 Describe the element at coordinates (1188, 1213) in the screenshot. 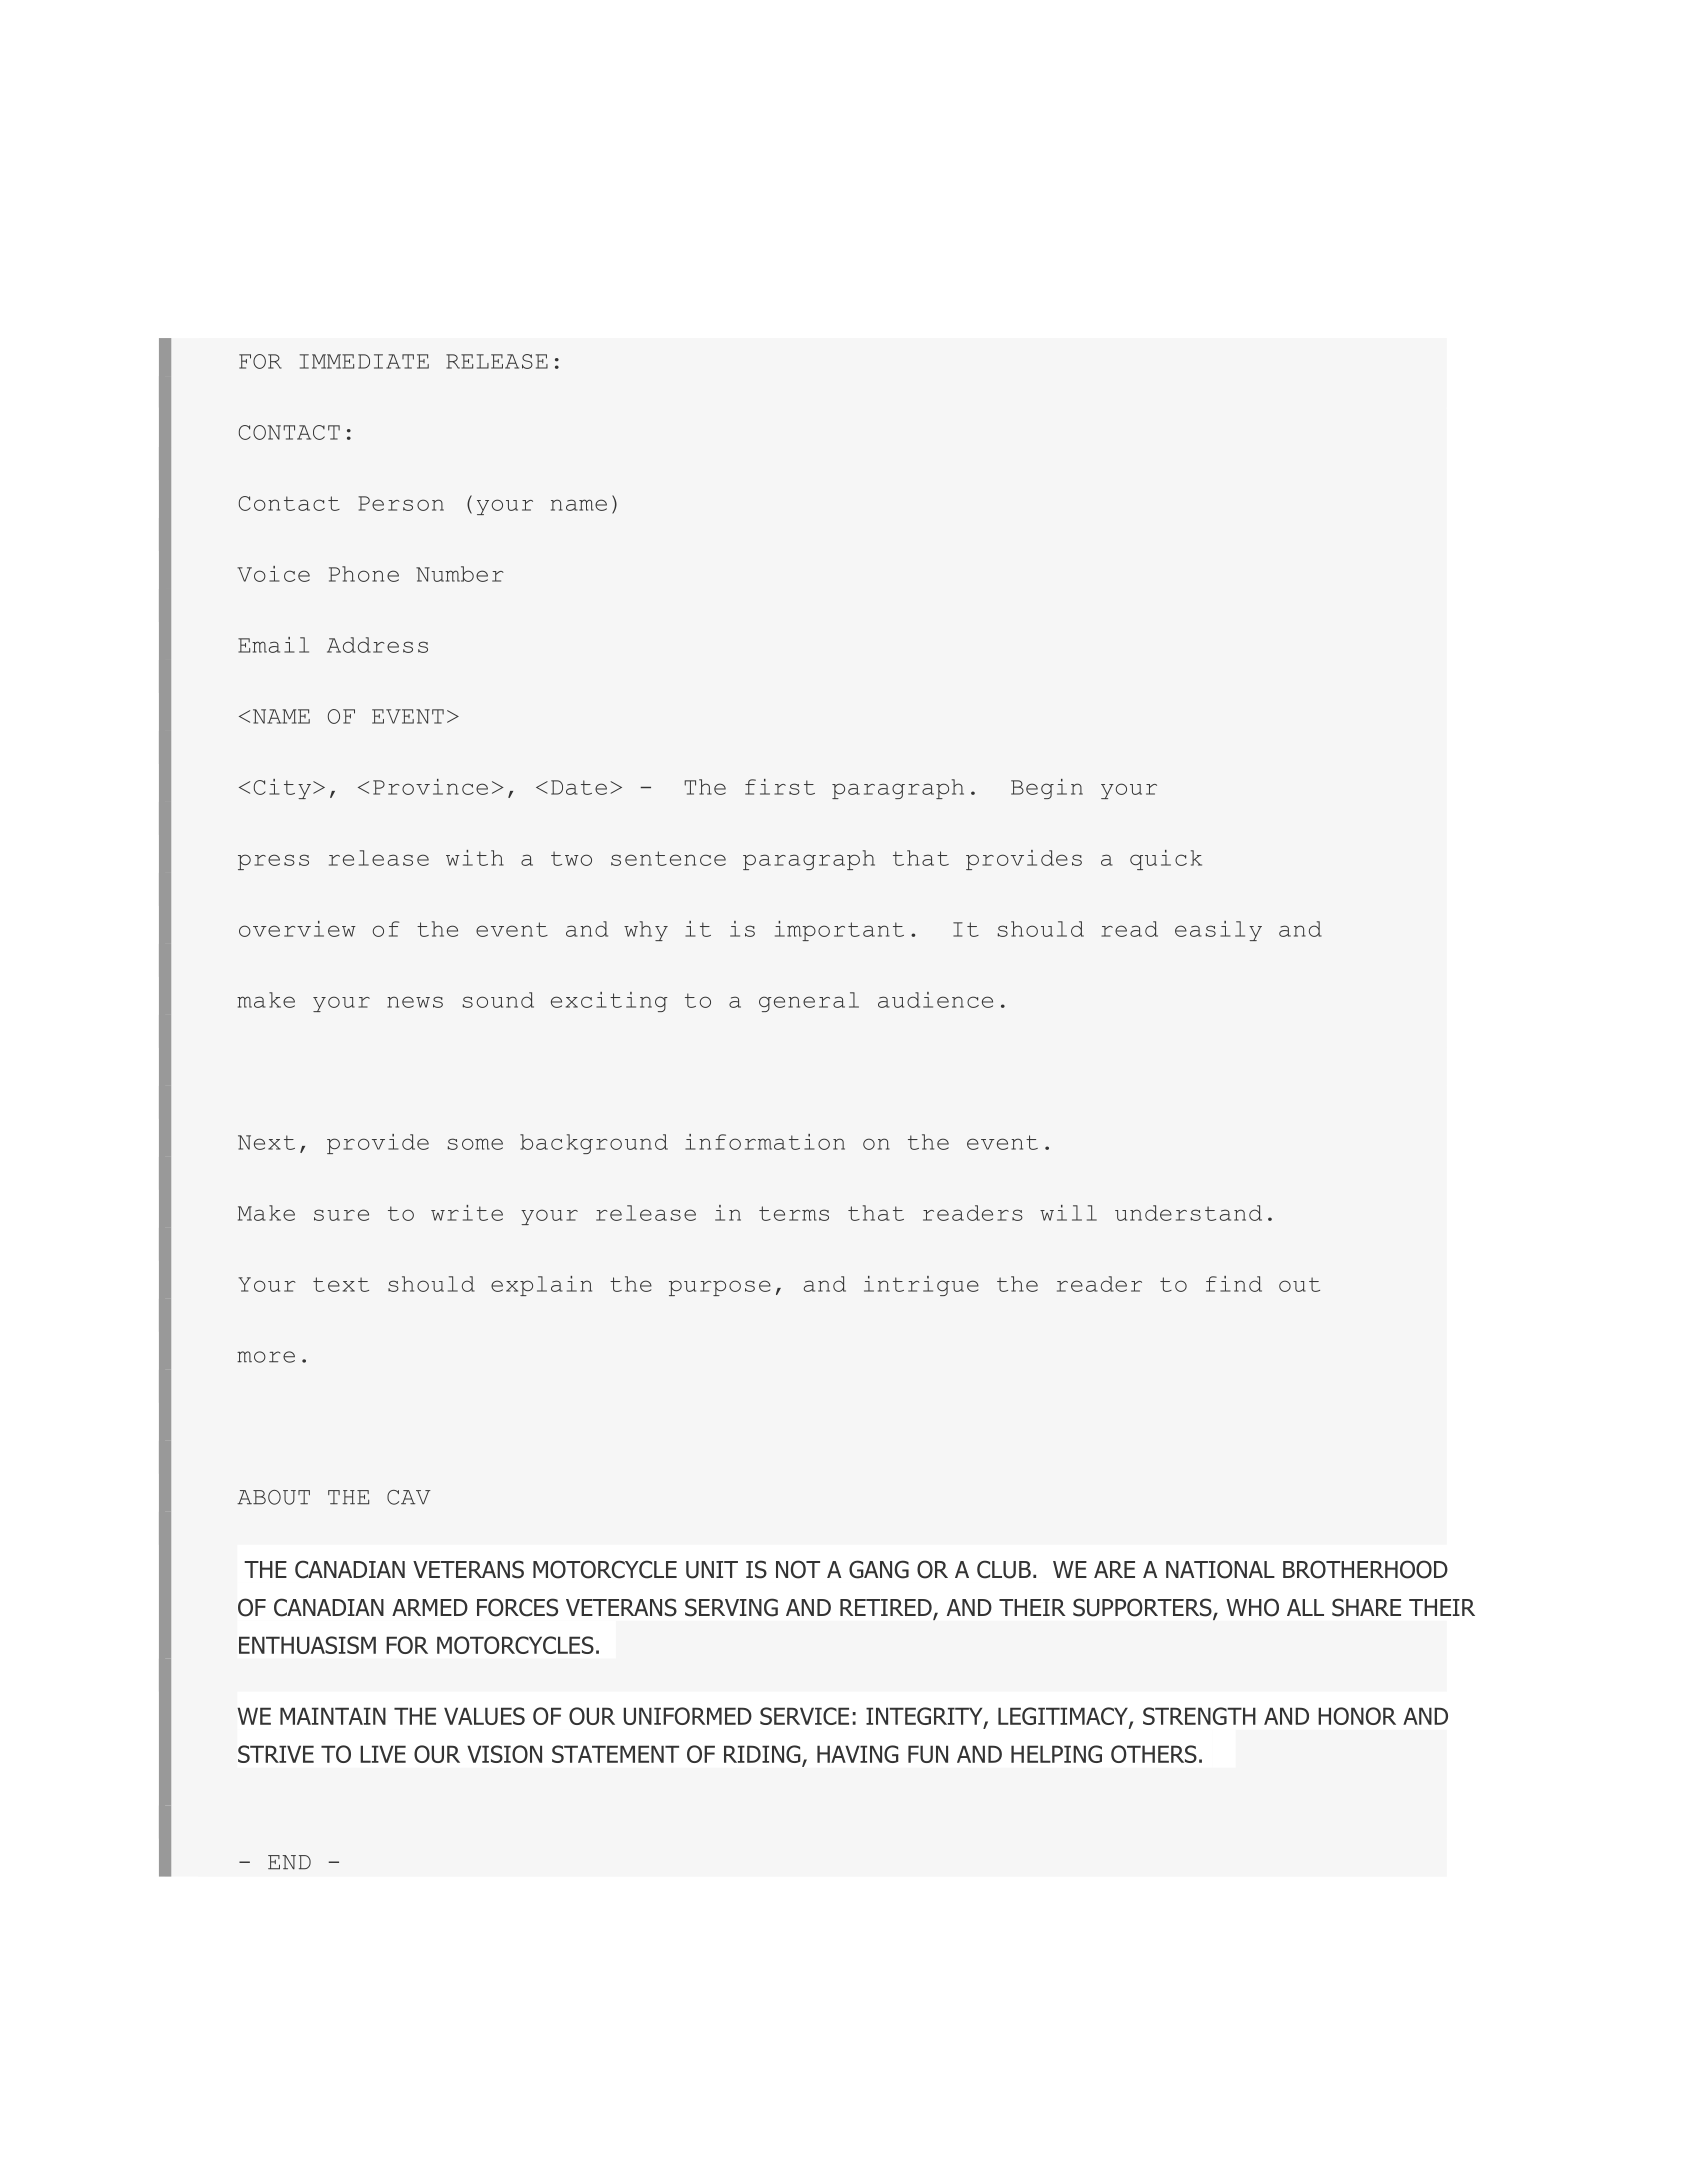

I see `understand` at that location.
